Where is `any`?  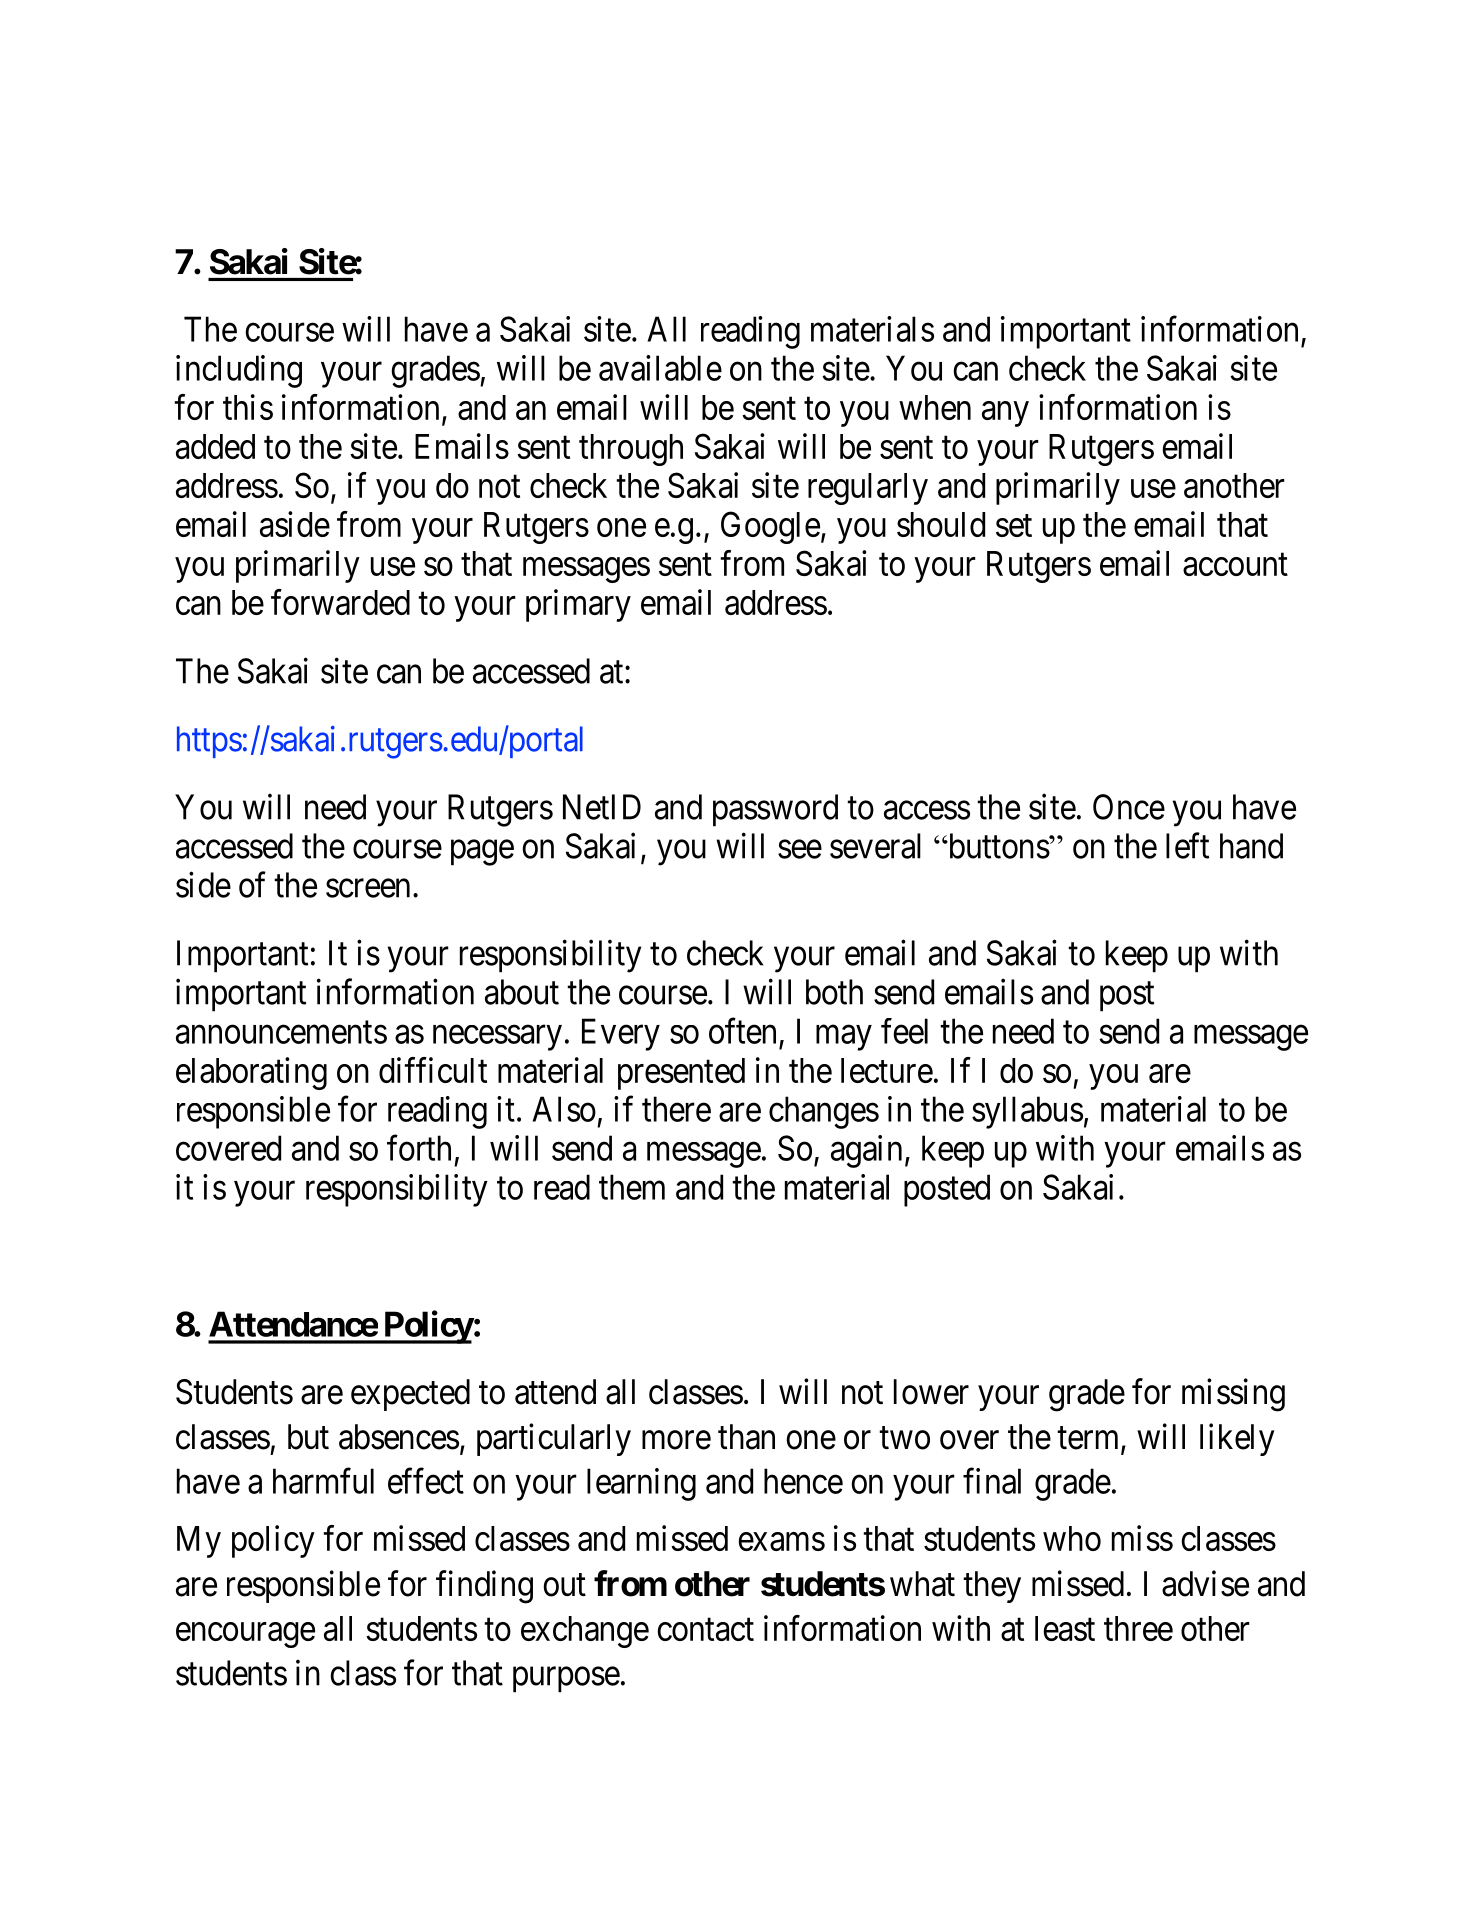
any is located at coordinates (1005, 414).
